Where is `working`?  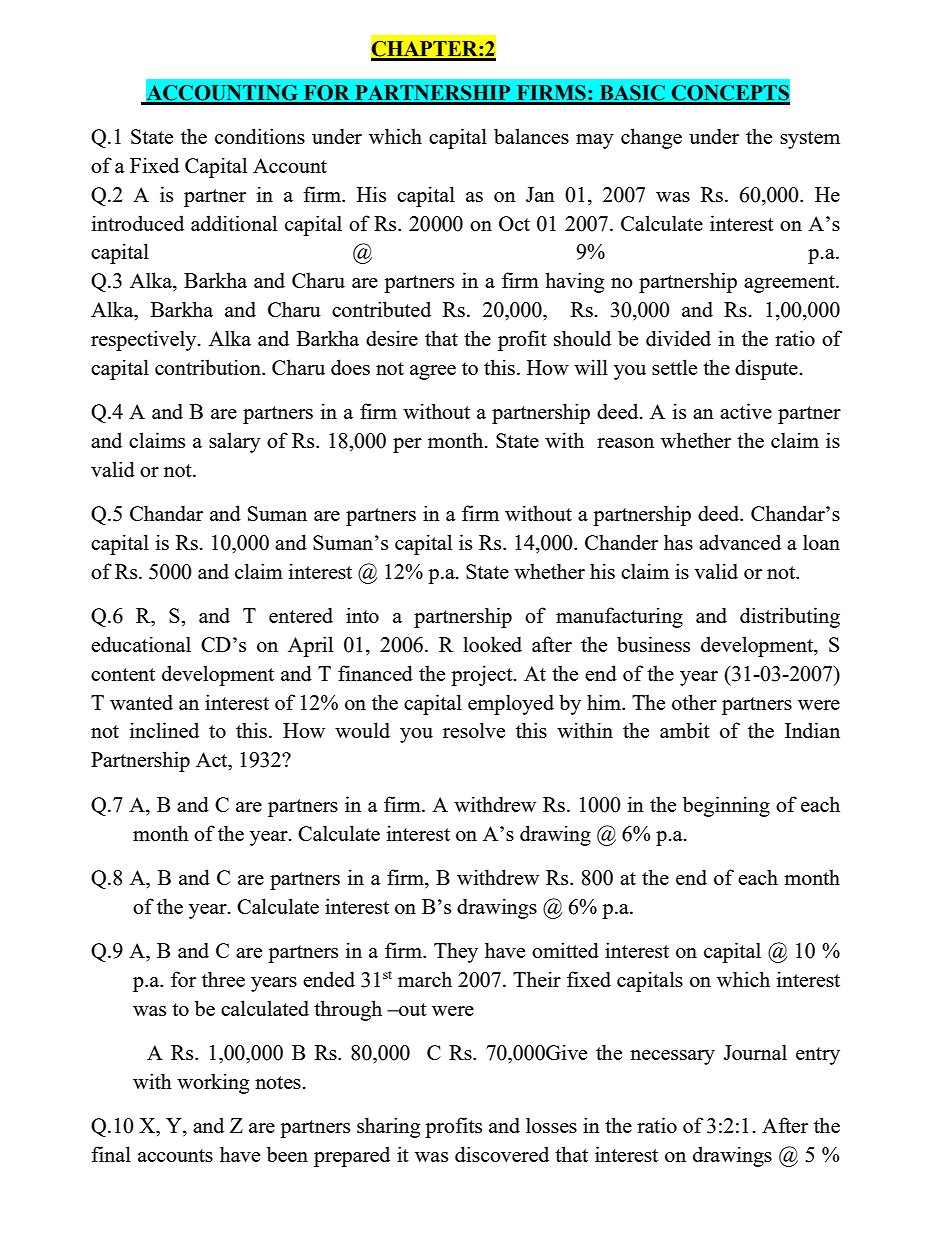 working is located at coordinates (213, 1083).
